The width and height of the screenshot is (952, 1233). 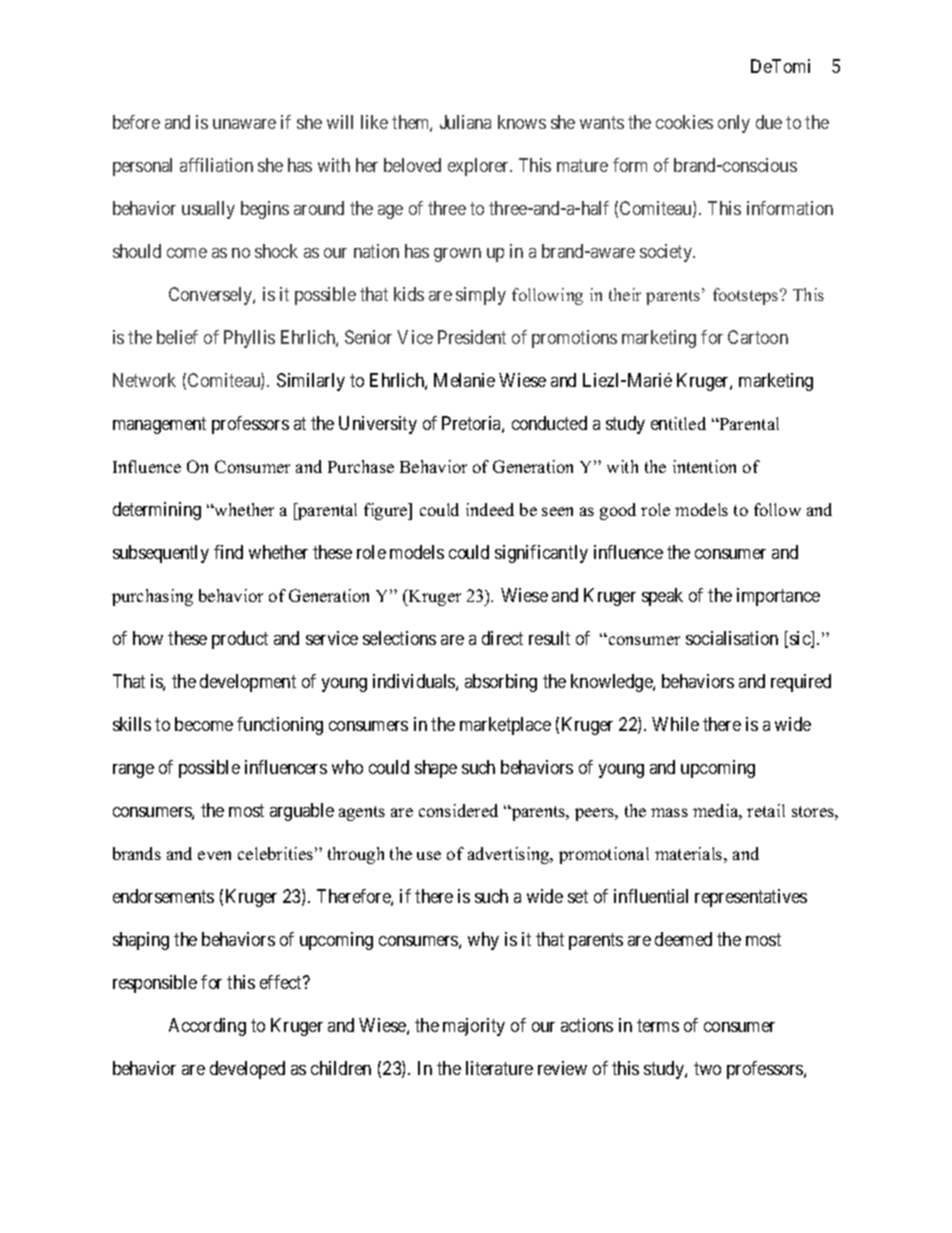 What do you see at coordinates (658, 1025) in the screenshot?
I see `terms` at bounding box center [658, 1025].
